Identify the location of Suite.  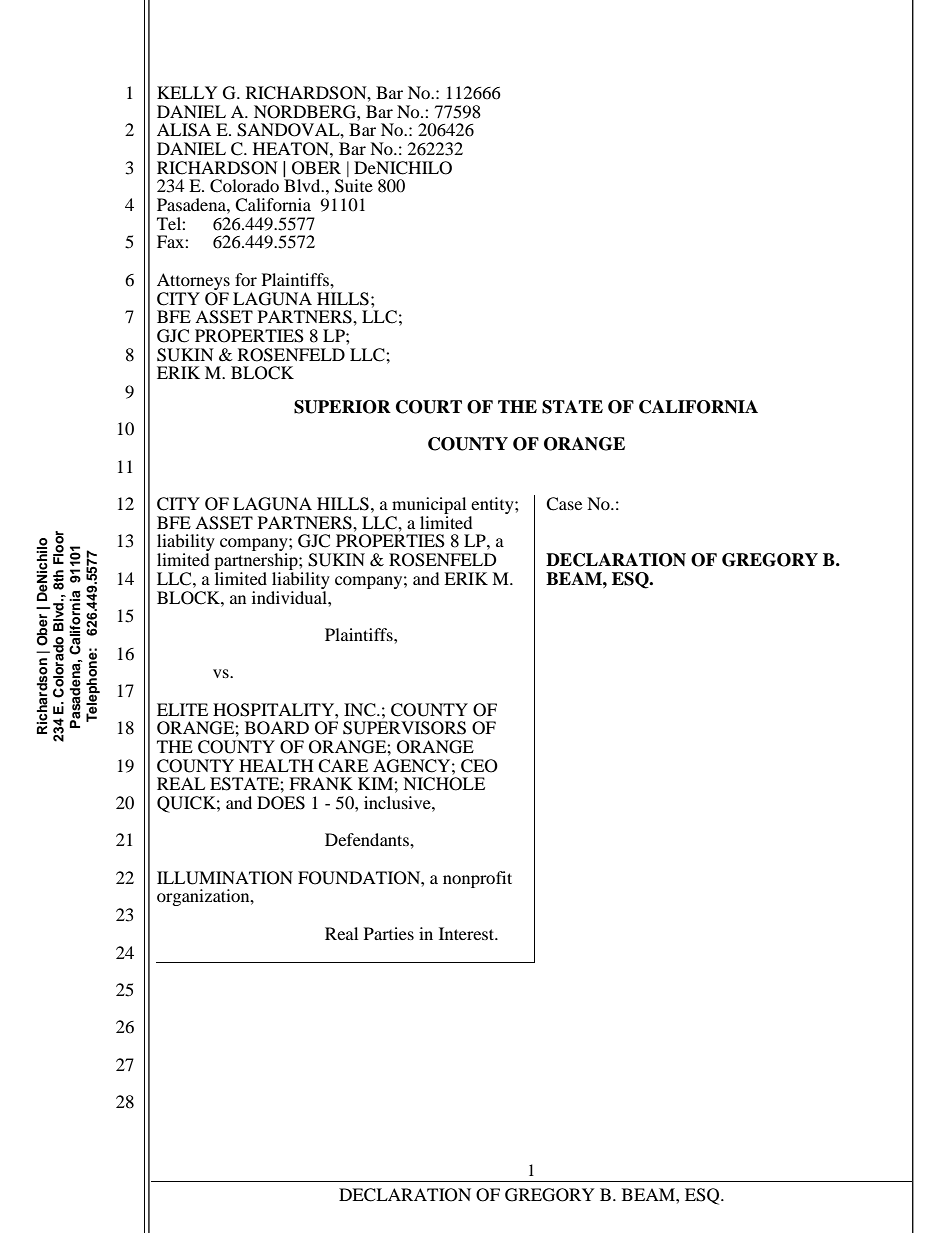
(354, 186).
